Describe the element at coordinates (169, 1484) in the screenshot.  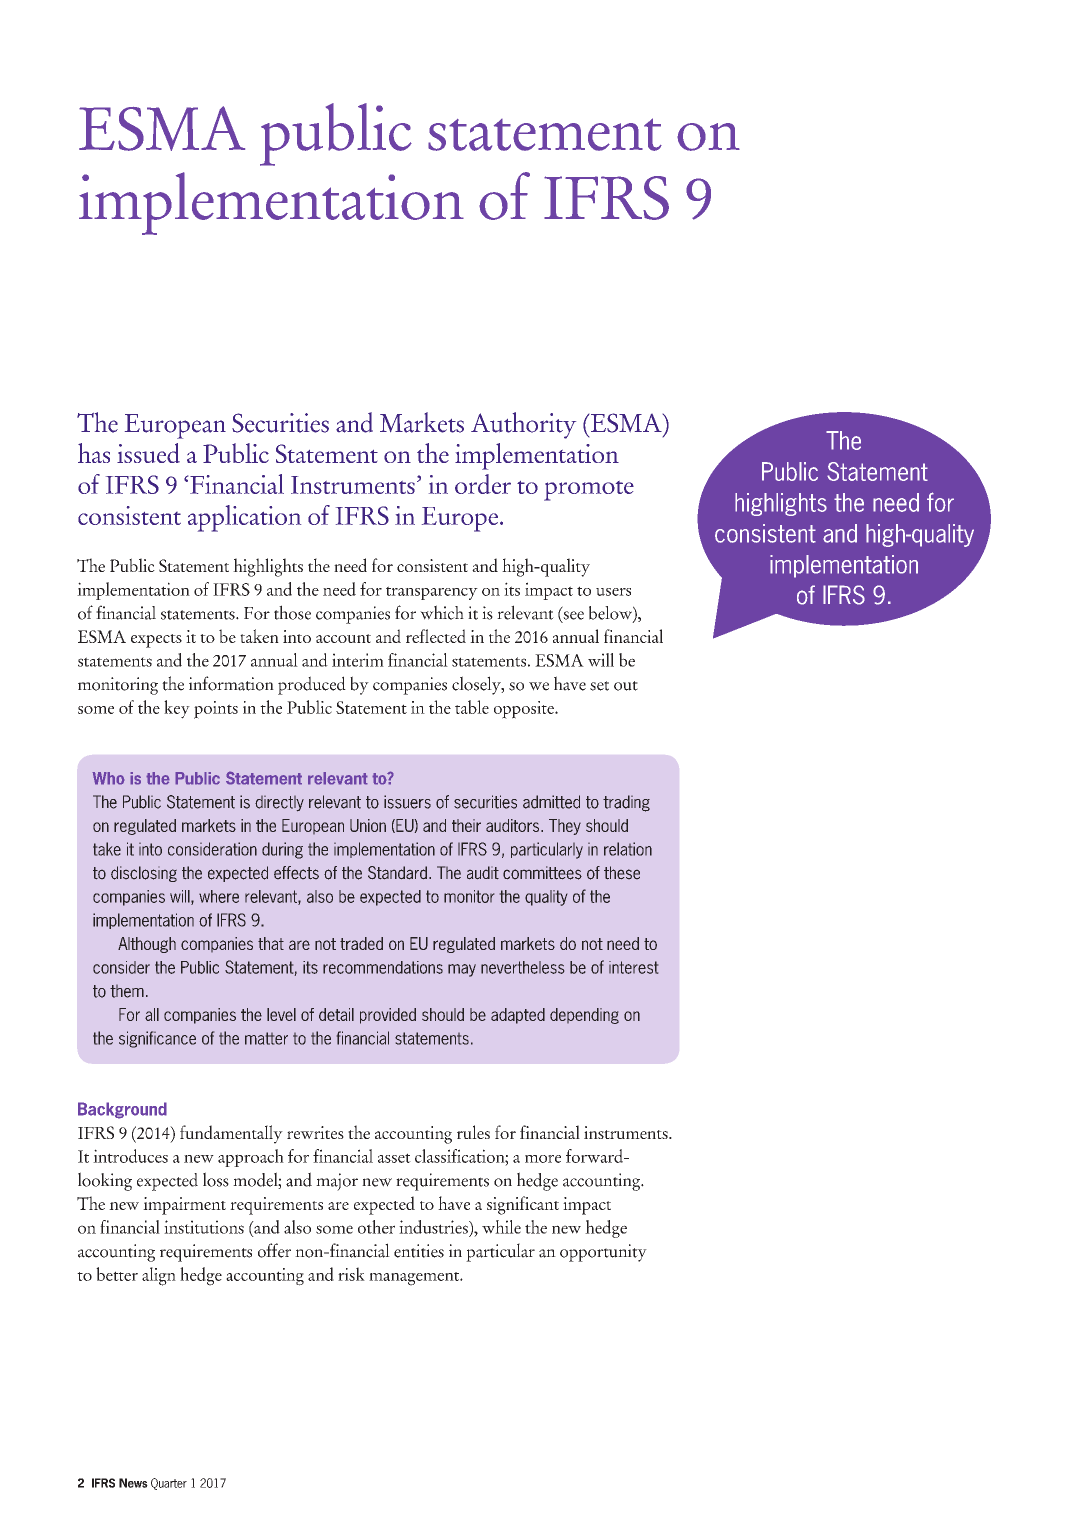
I see `Quarter` at that location.
